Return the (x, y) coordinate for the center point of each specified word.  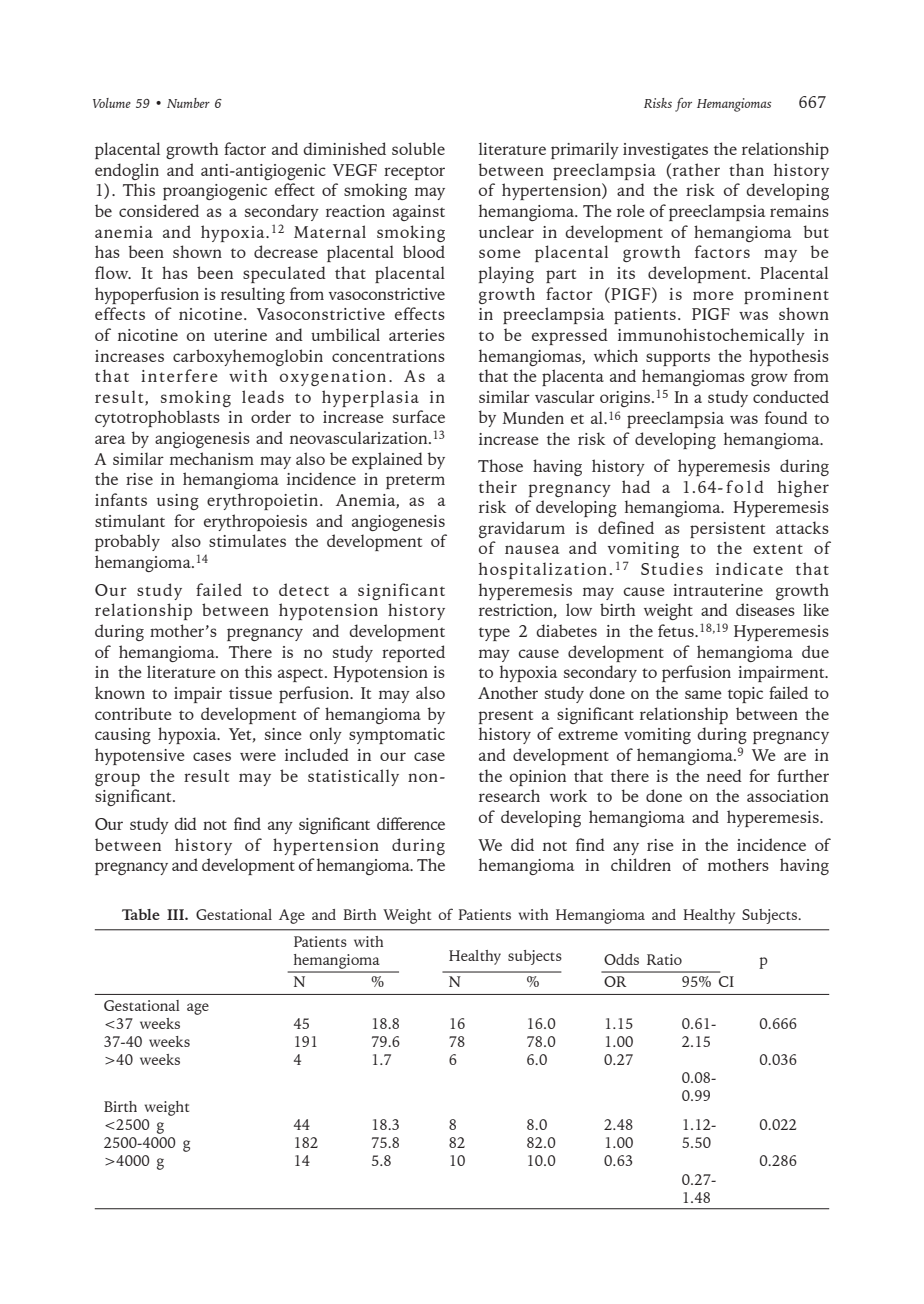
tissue (250, 693)
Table (141, 914)
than (746, 169)
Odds (621, 959)
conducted (791, 396)
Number (188, 103)
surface (419, 416)
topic (745, 695)
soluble (418, 148)
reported (413, 653)
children (641, 864)
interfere (179, 375)
